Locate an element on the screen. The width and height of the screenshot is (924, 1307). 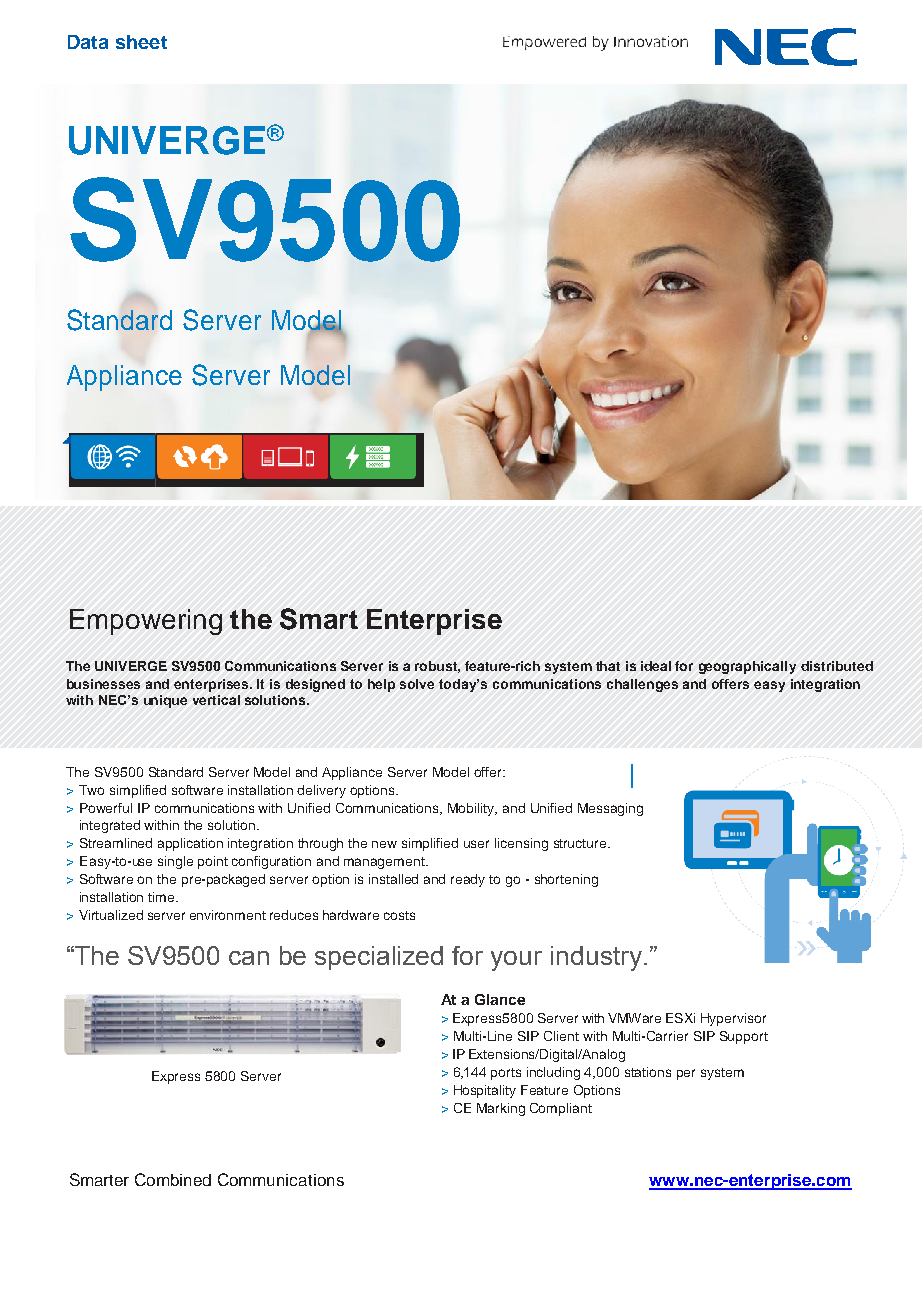
Combined is located at coordinates (173, 1179).
